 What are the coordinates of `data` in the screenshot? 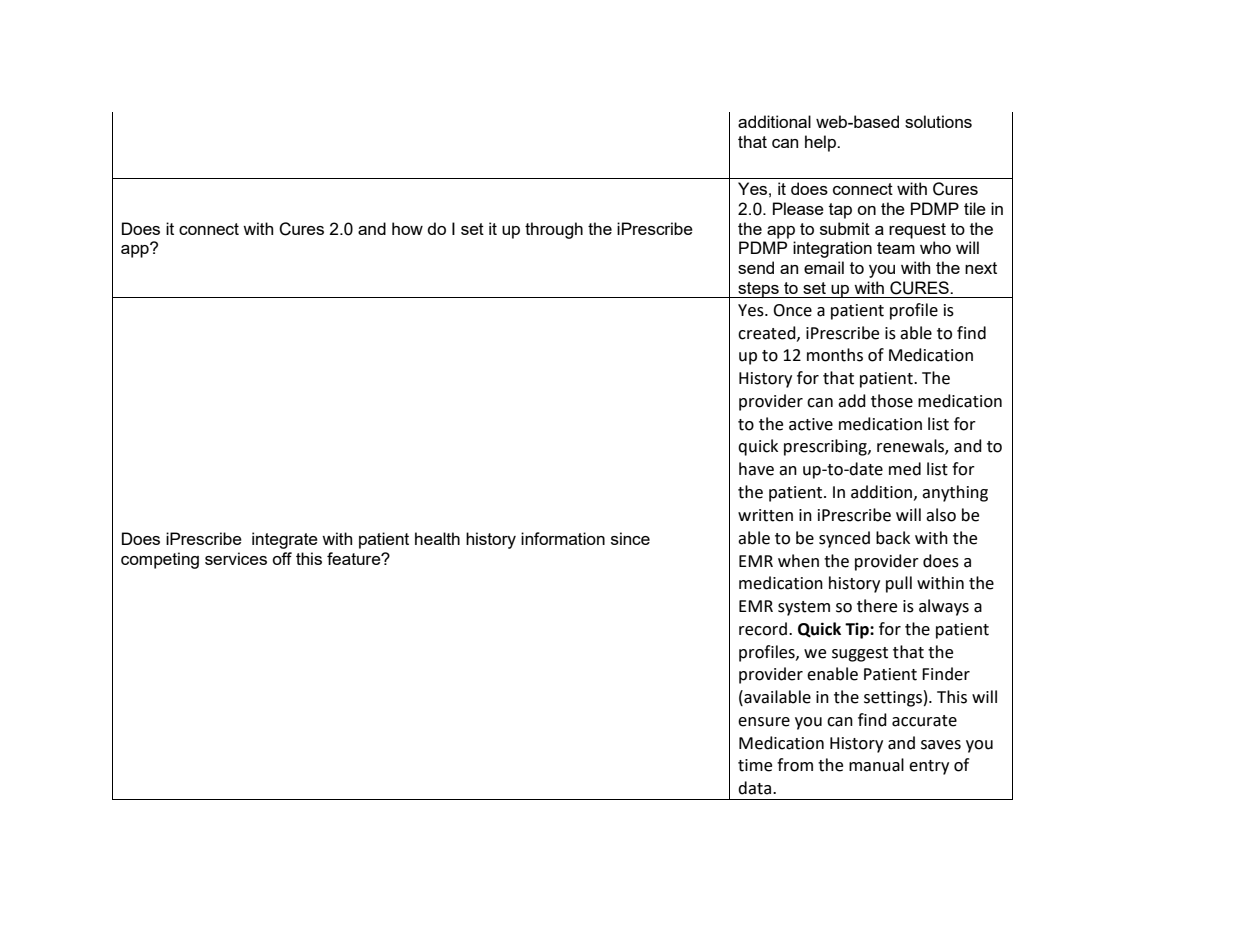 It's located at (756, 788).
